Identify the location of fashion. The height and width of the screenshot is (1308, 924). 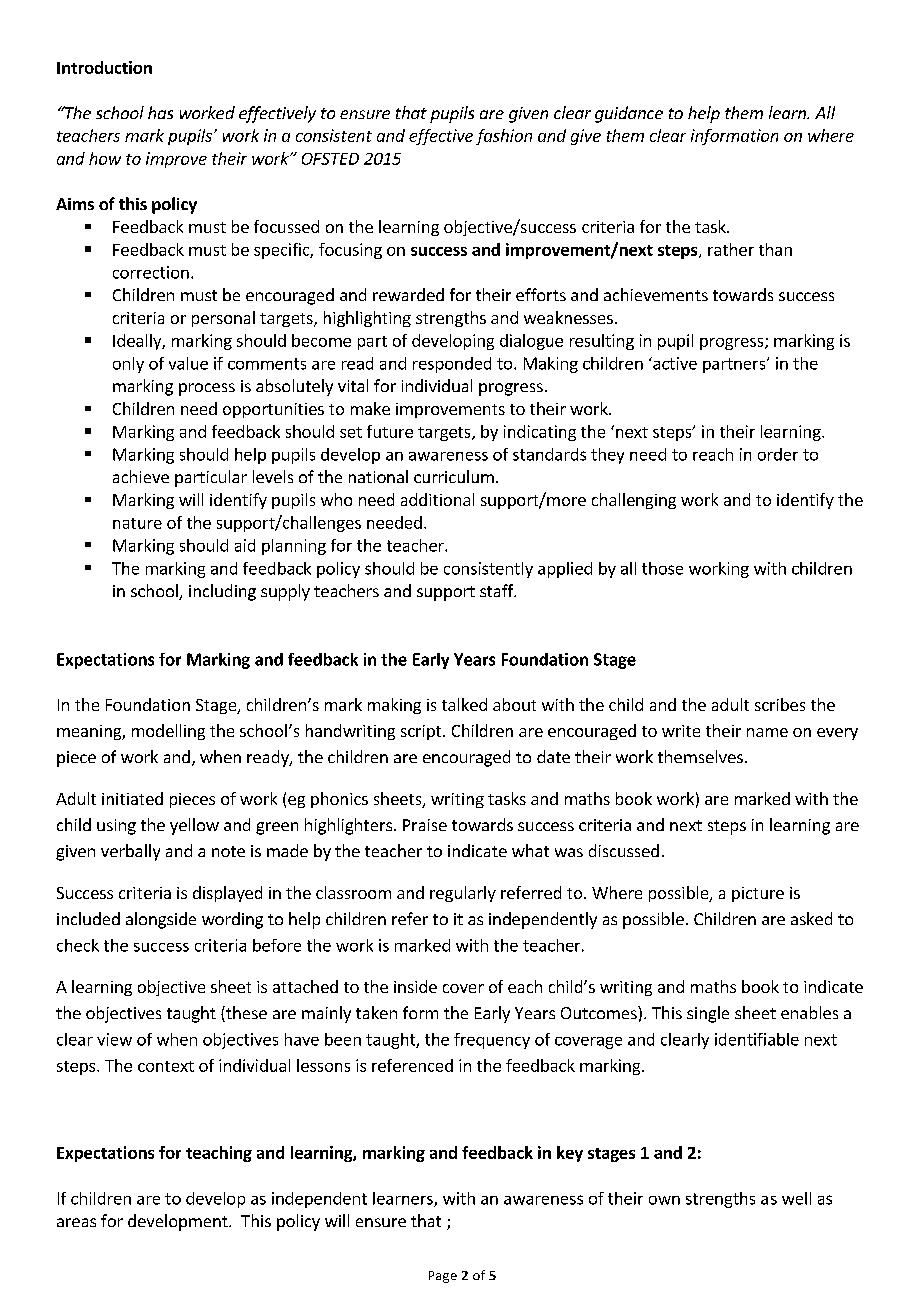
(504, 137).
